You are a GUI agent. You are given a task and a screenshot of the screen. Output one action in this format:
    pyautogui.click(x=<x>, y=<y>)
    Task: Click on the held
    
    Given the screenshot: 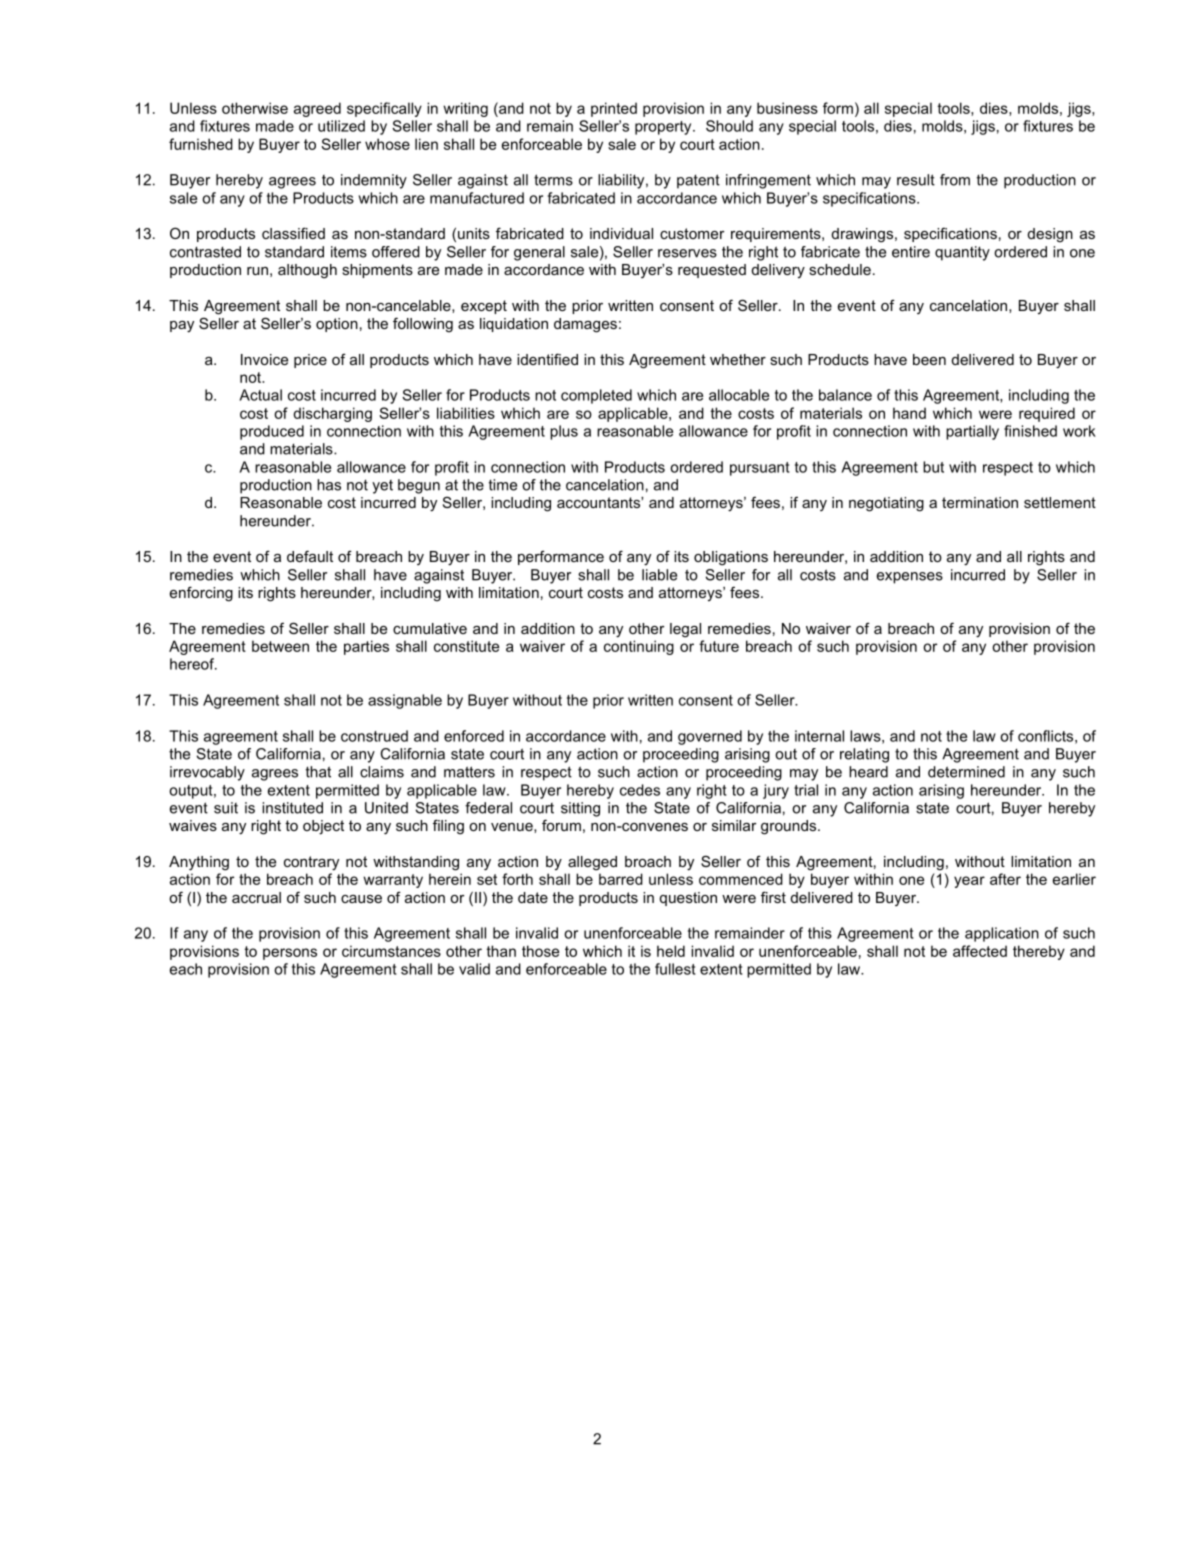 What is the action you would take?
    pyautogui.click(x=671, y=951)
